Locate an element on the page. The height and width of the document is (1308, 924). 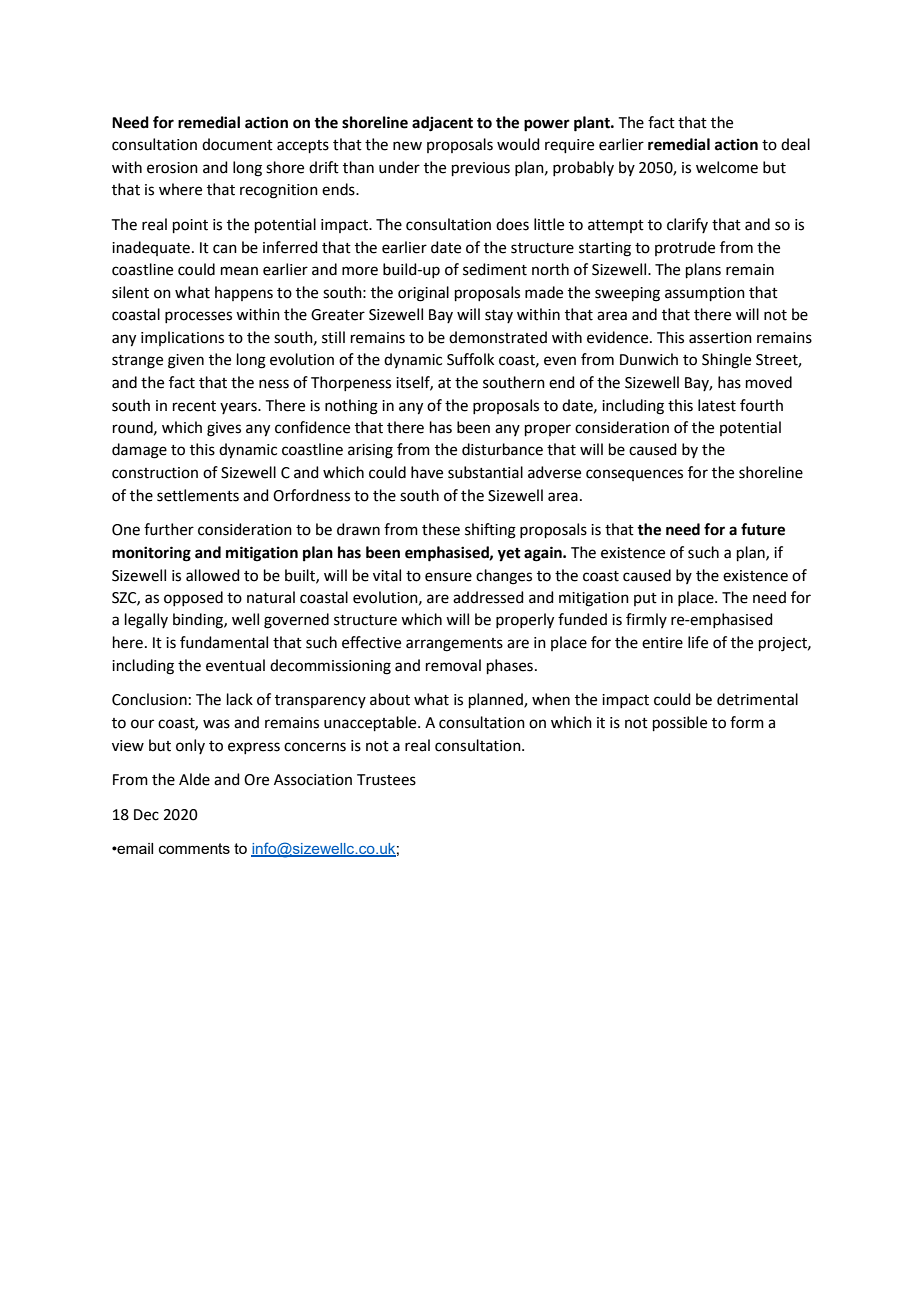
put is located at coordinates (645, 599).
